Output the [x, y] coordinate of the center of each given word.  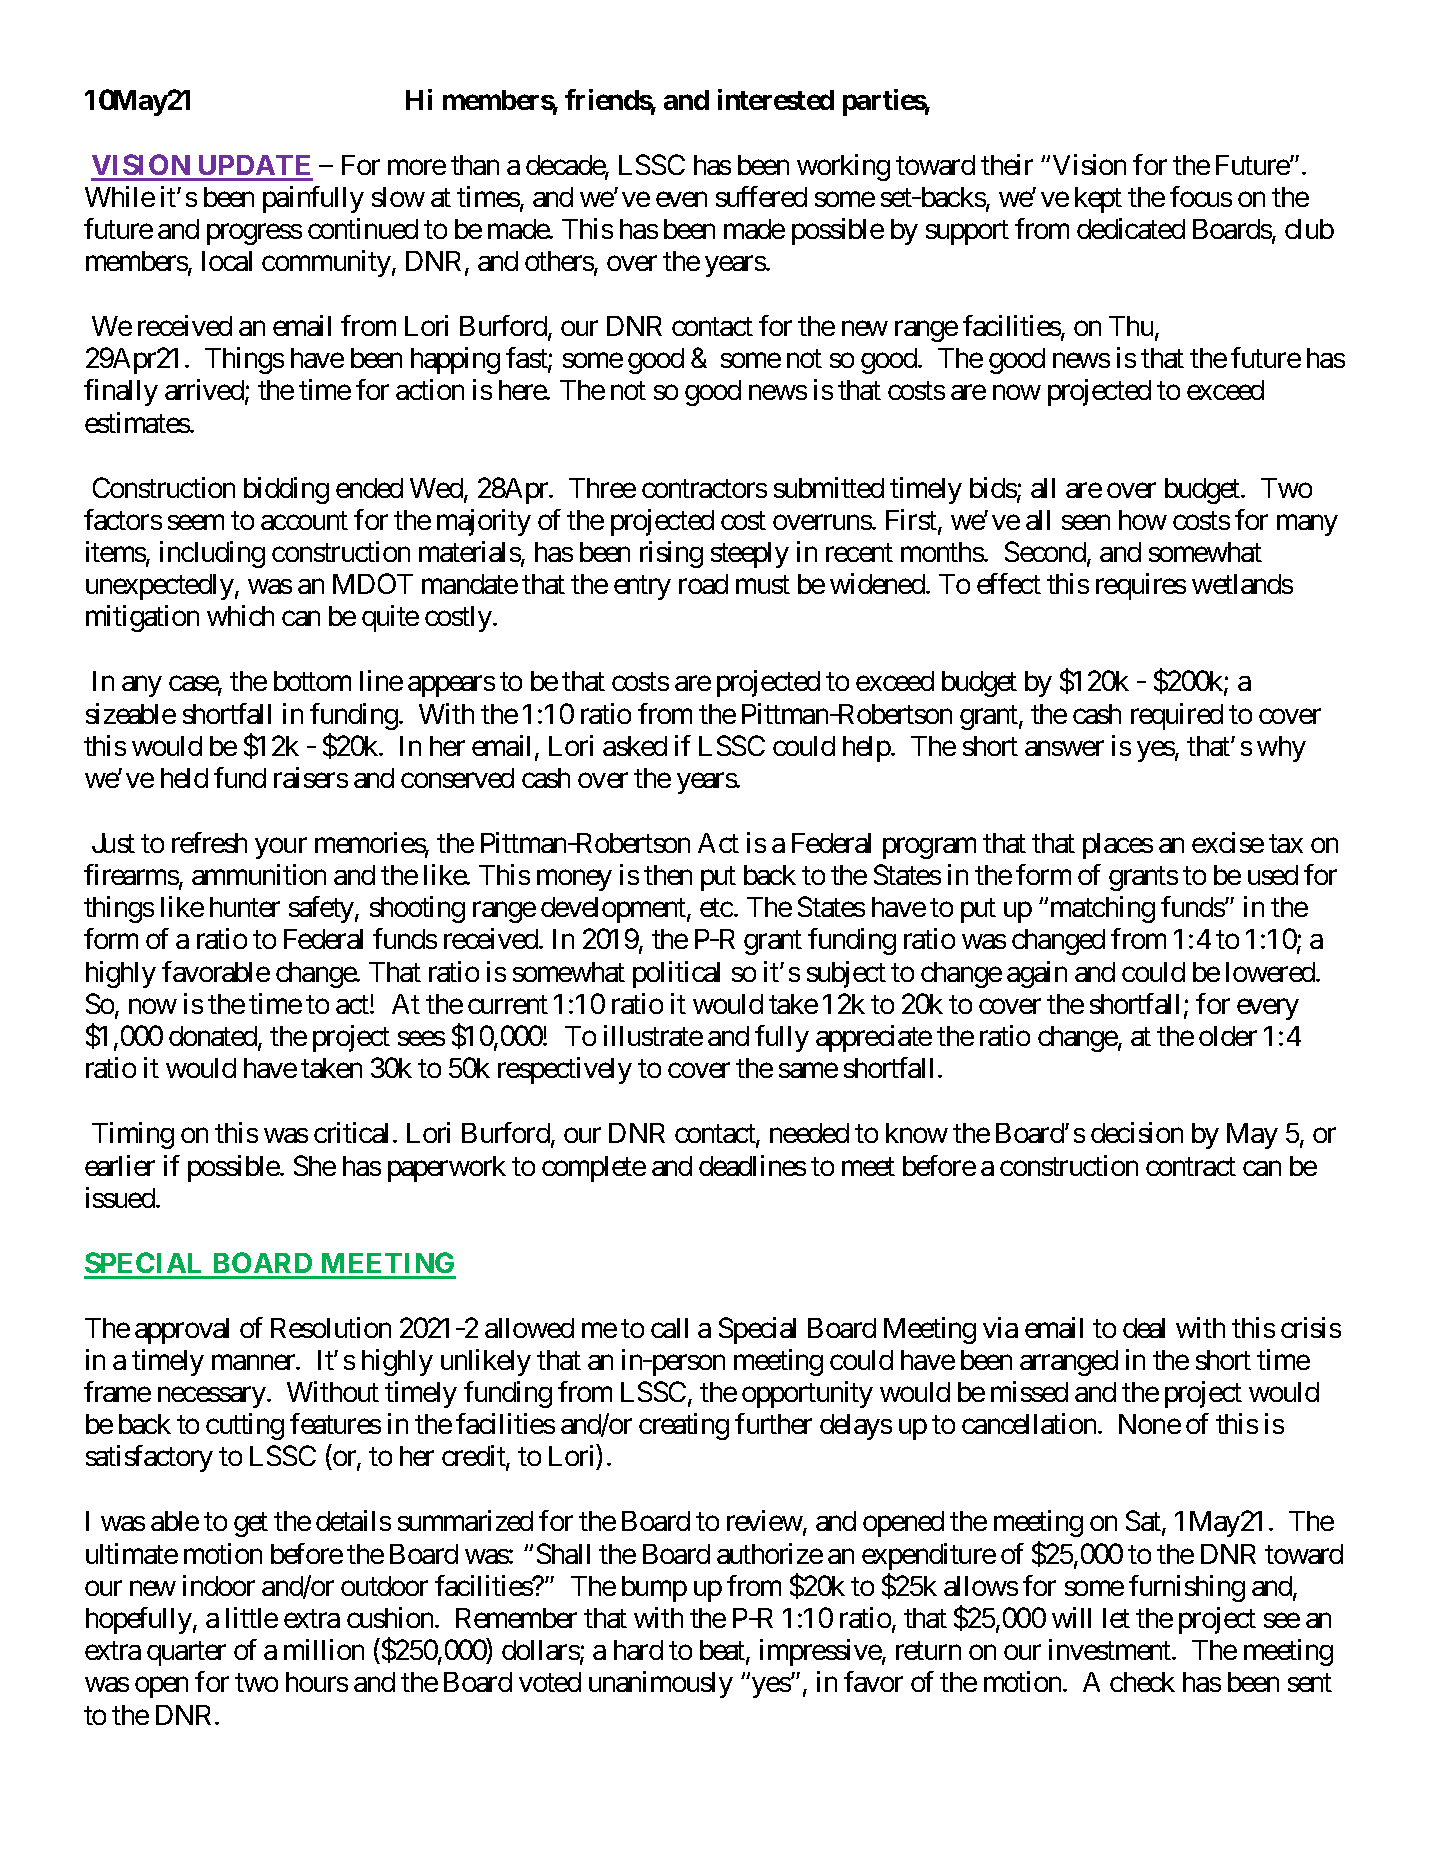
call [669, 1328]
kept [1098, 200]
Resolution [331, 1327]
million [324, 1649]
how [1143, 520]
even [681, 199]
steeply [750, 555]
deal [1144, 1328]
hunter [245, 907]
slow [398, 197]
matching [1103, 909]
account [304, 521]
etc [716, 908]
